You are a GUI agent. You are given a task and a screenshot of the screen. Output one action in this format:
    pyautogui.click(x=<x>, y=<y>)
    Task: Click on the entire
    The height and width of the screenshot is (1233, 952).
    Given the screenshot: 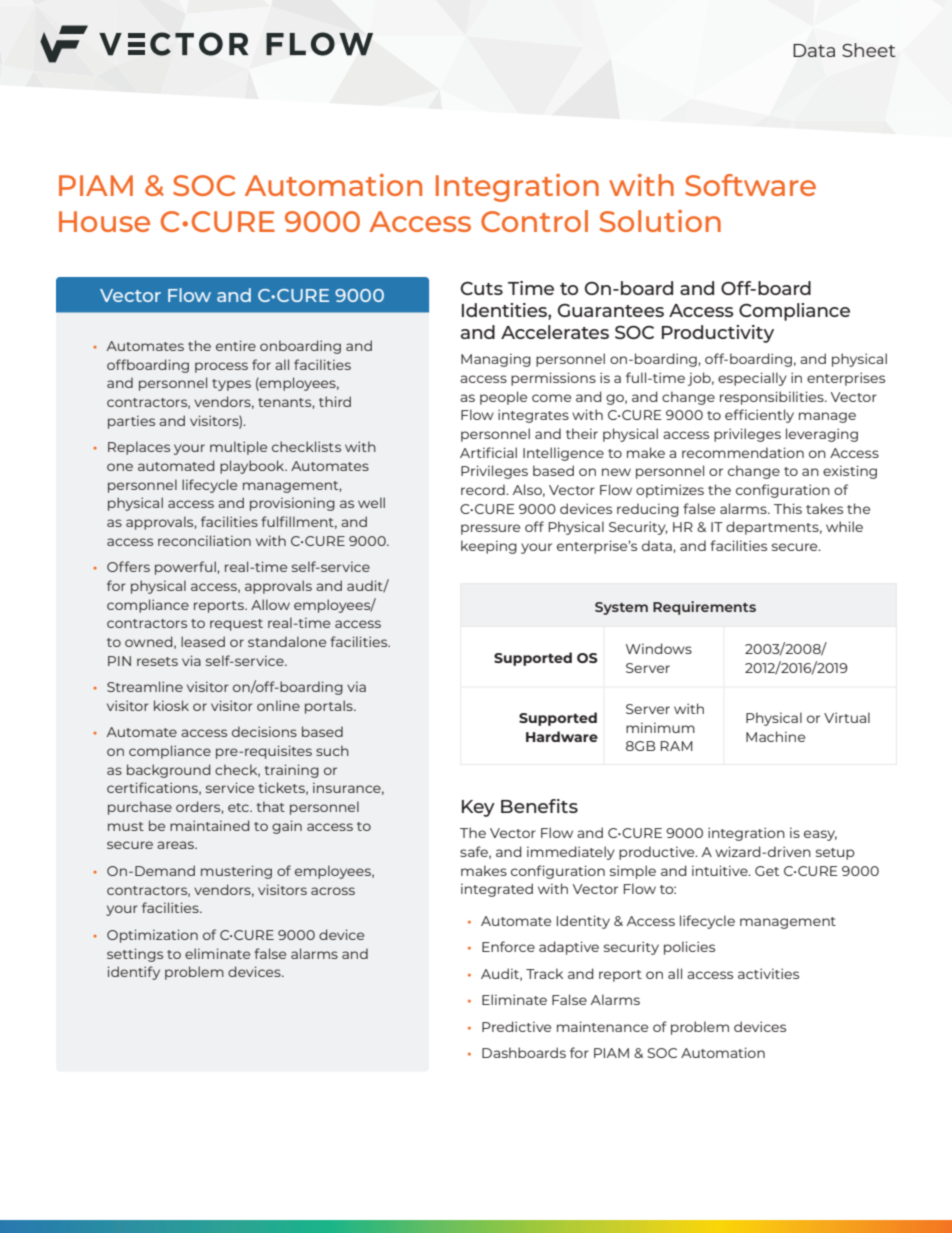 What is the action you would take?
    pyautogui.click(x=236, y=345)
